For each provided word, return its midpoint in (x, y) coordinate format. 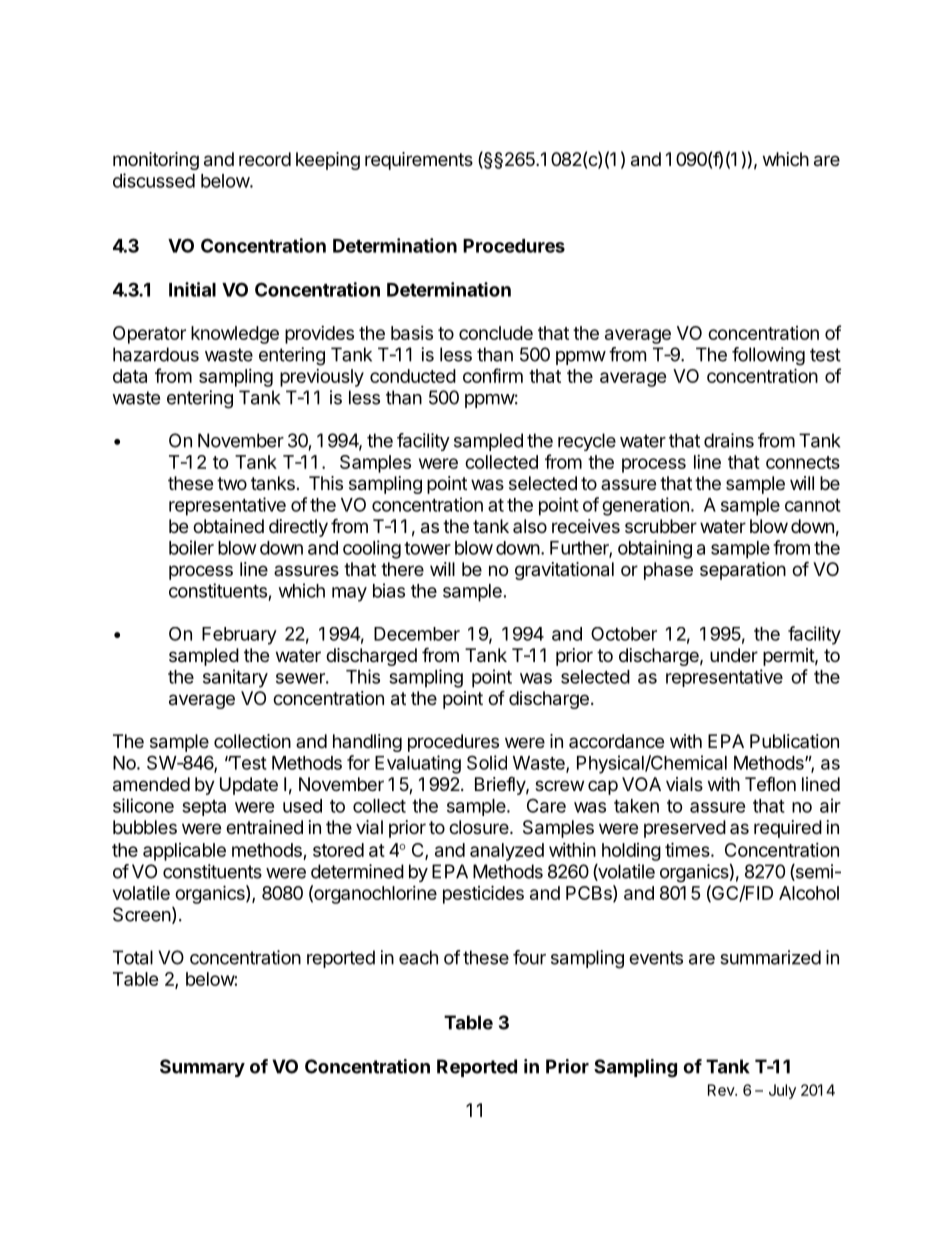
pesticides (483, 894)
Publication (794, 741)
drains (729, 440)
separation (743, 571)
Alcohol (809, 893)
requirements (419, 161)
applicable (184, 852)
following (768, 356)
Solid (487, 762)
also (530, 526)
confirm (493, 375)
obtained (228, 526)
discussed (154, 180)
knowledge (235, 335)
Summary (202, 1068)
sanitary (235, 678)
